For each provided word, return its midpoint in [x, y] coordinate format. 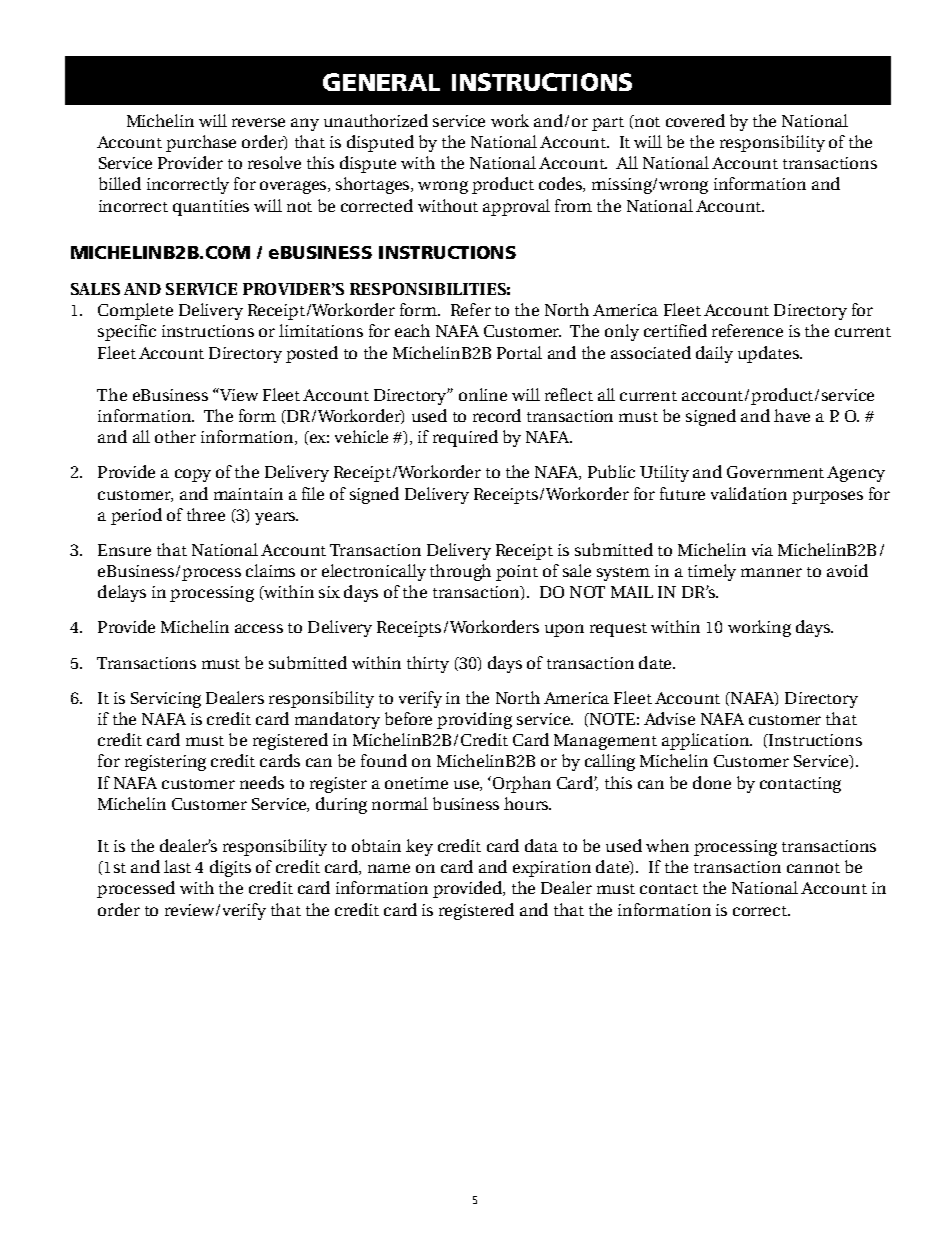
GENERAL [381, 82]
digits [230, 868]
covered [695, 120]
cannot [813, 868]
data [541, 845]
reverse [258, 122]
